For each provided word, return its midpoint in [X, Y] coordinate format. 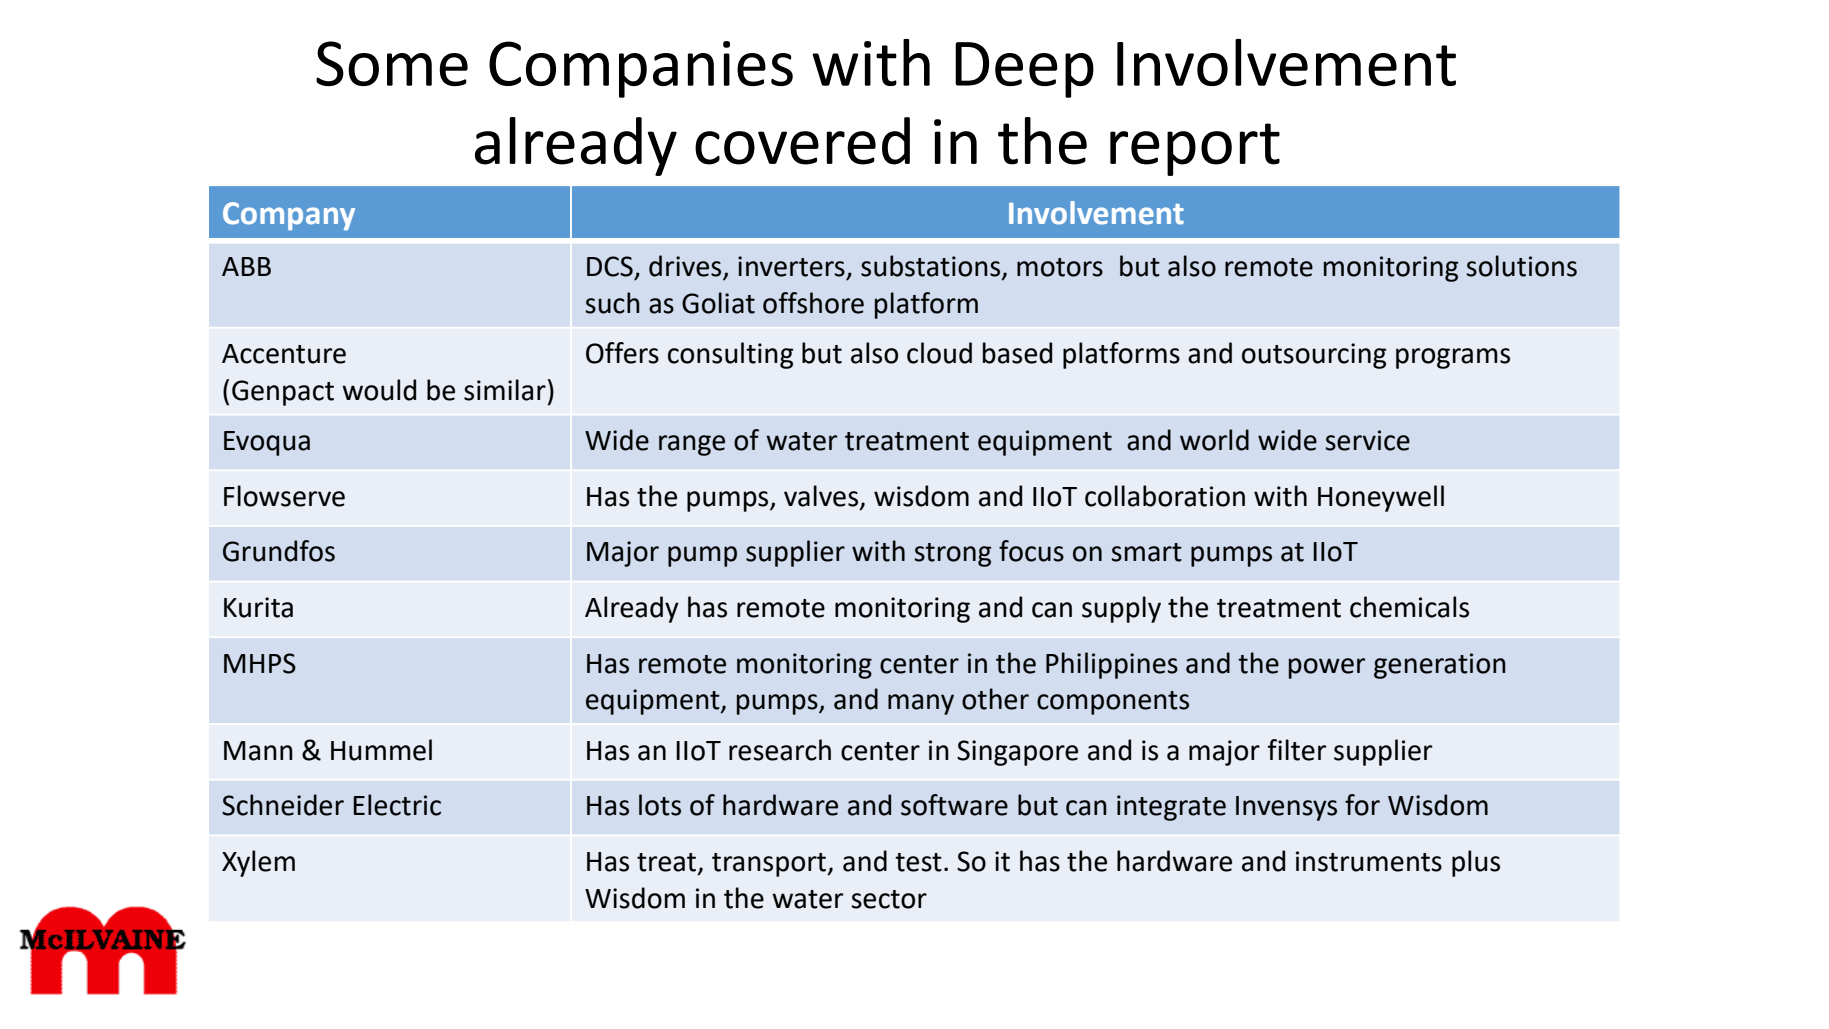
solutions [1522, 266]
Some [392, 63]
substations [932, 267]
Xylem [258, 863]
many [921, 704]
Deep [1024, 70]
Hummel [381, 750]
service [1368, 440]
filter [1296, 750]
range [692, 445]
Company [289, 216]
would [379, 390]
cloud [939, 353]
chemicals [1409, 607]
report [1195, 149]
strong [953, 555]
